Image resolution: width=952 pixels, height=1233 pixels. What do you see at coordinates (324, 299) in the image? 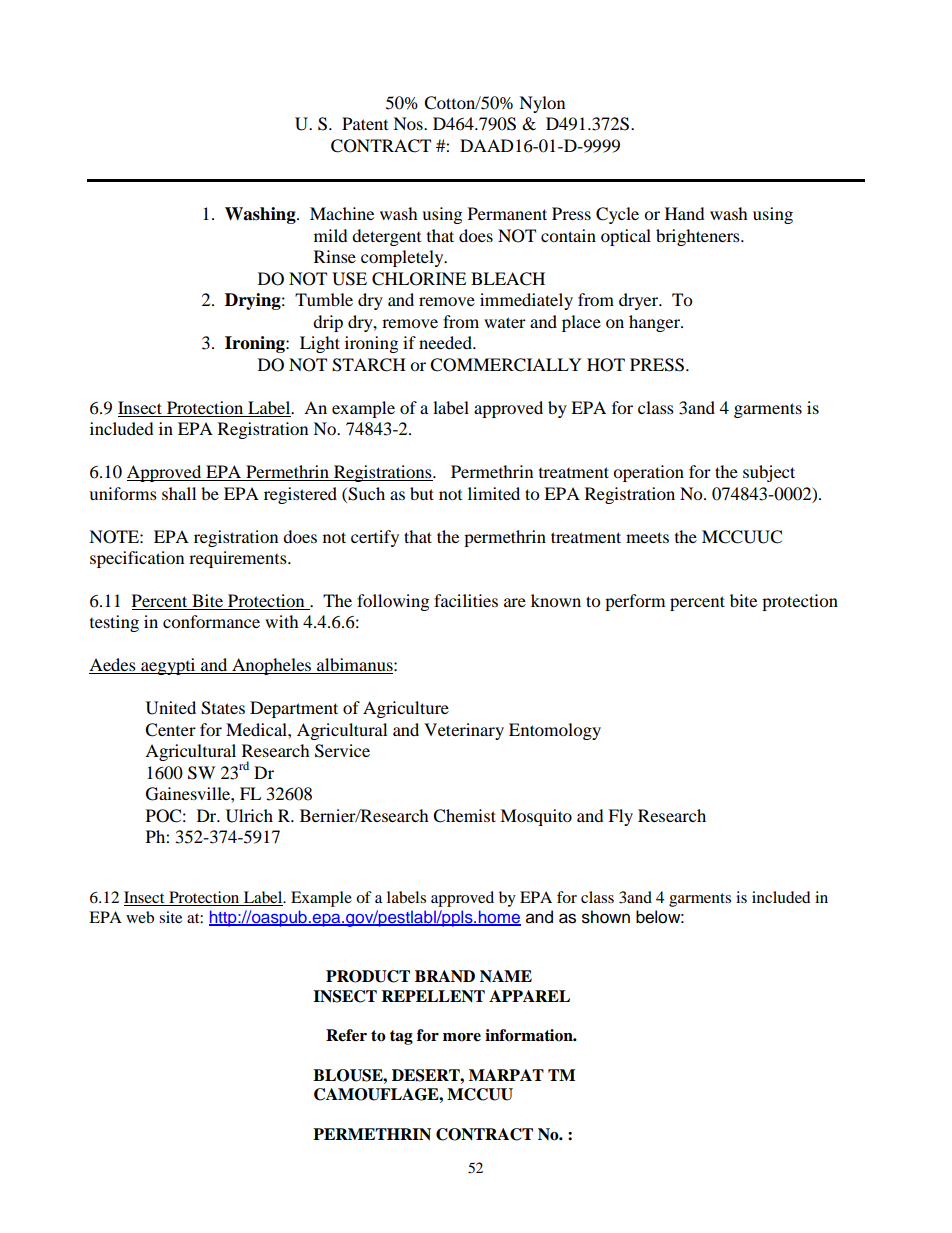
I see `Tumble` at bounding box center [324, 299].
